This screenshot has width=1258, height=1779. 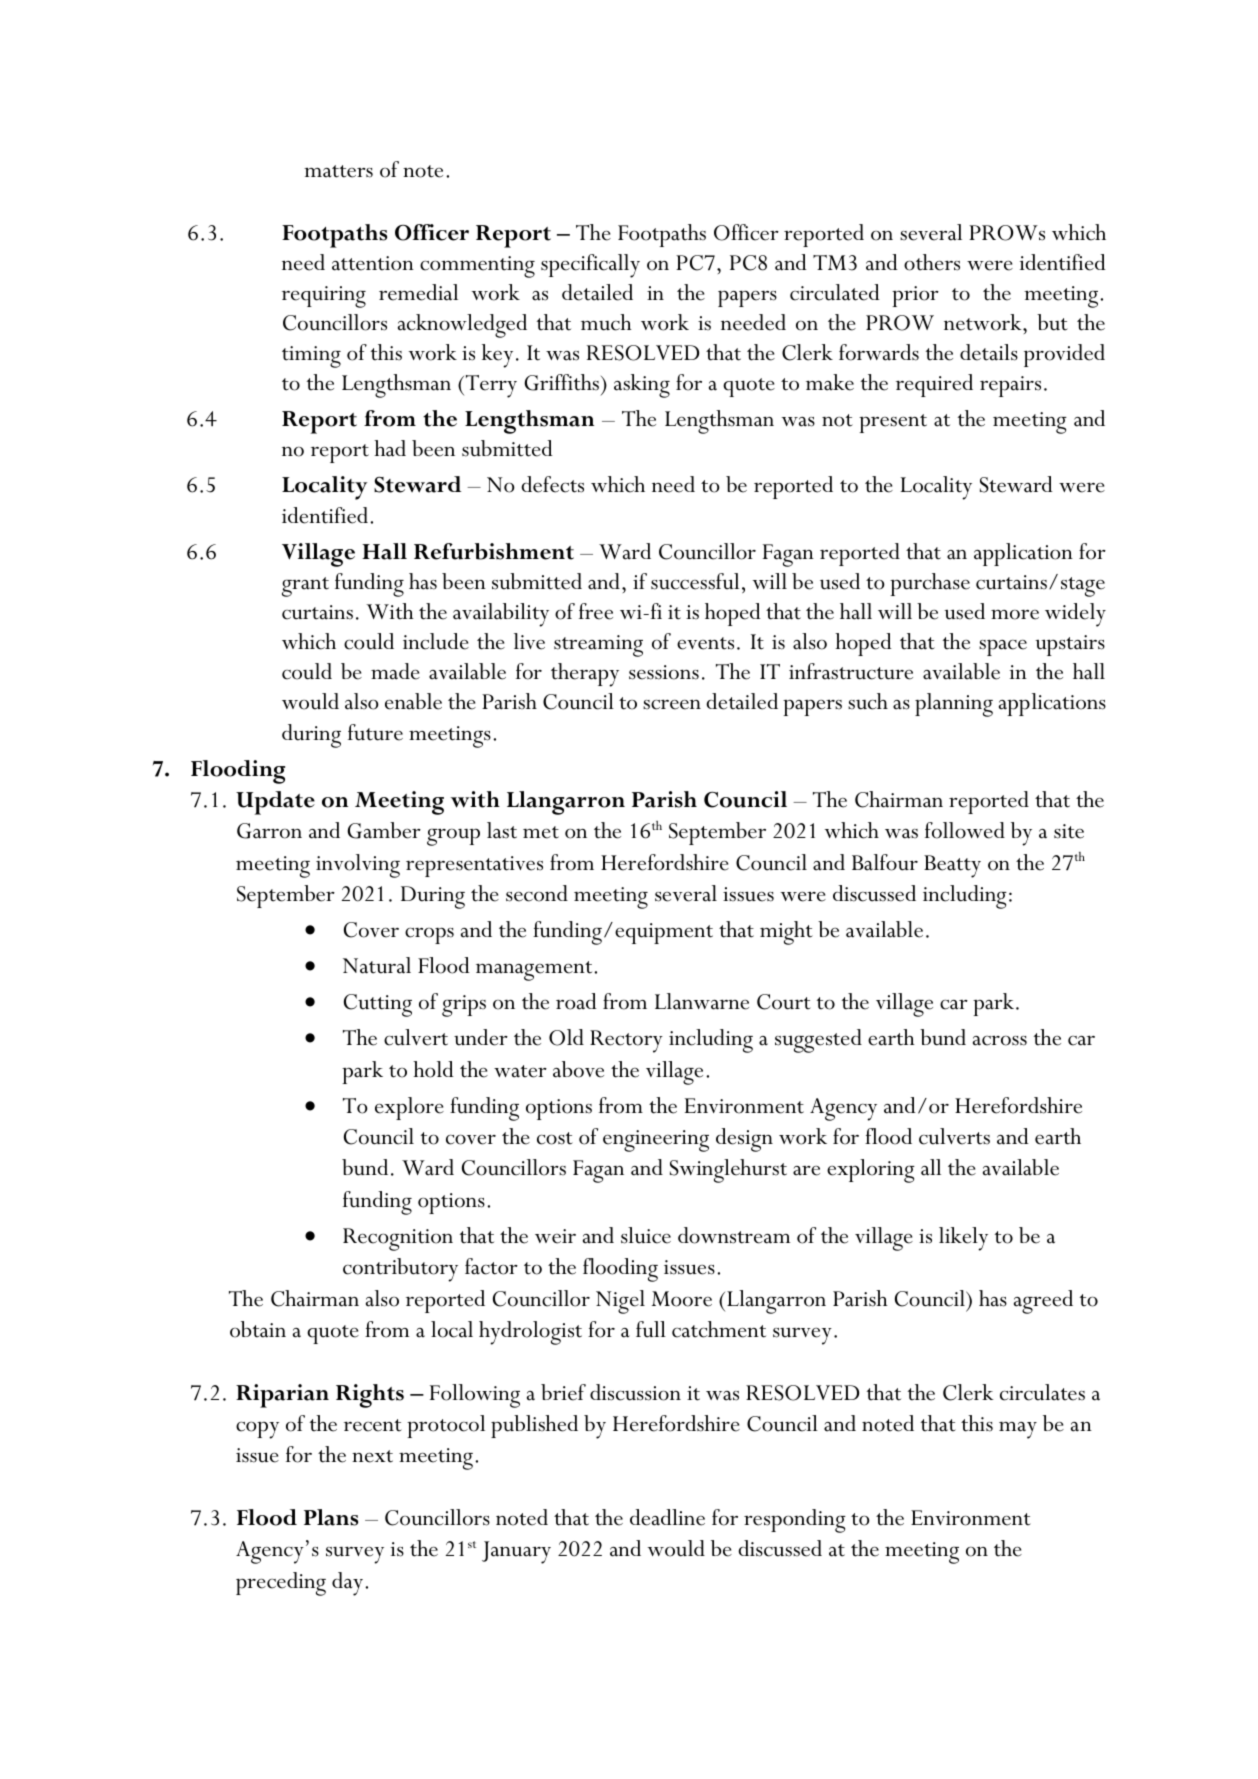 What do you see at coordinates (932, 262) in the screenshot?
I see `others` at bounding box center [932, 262].
